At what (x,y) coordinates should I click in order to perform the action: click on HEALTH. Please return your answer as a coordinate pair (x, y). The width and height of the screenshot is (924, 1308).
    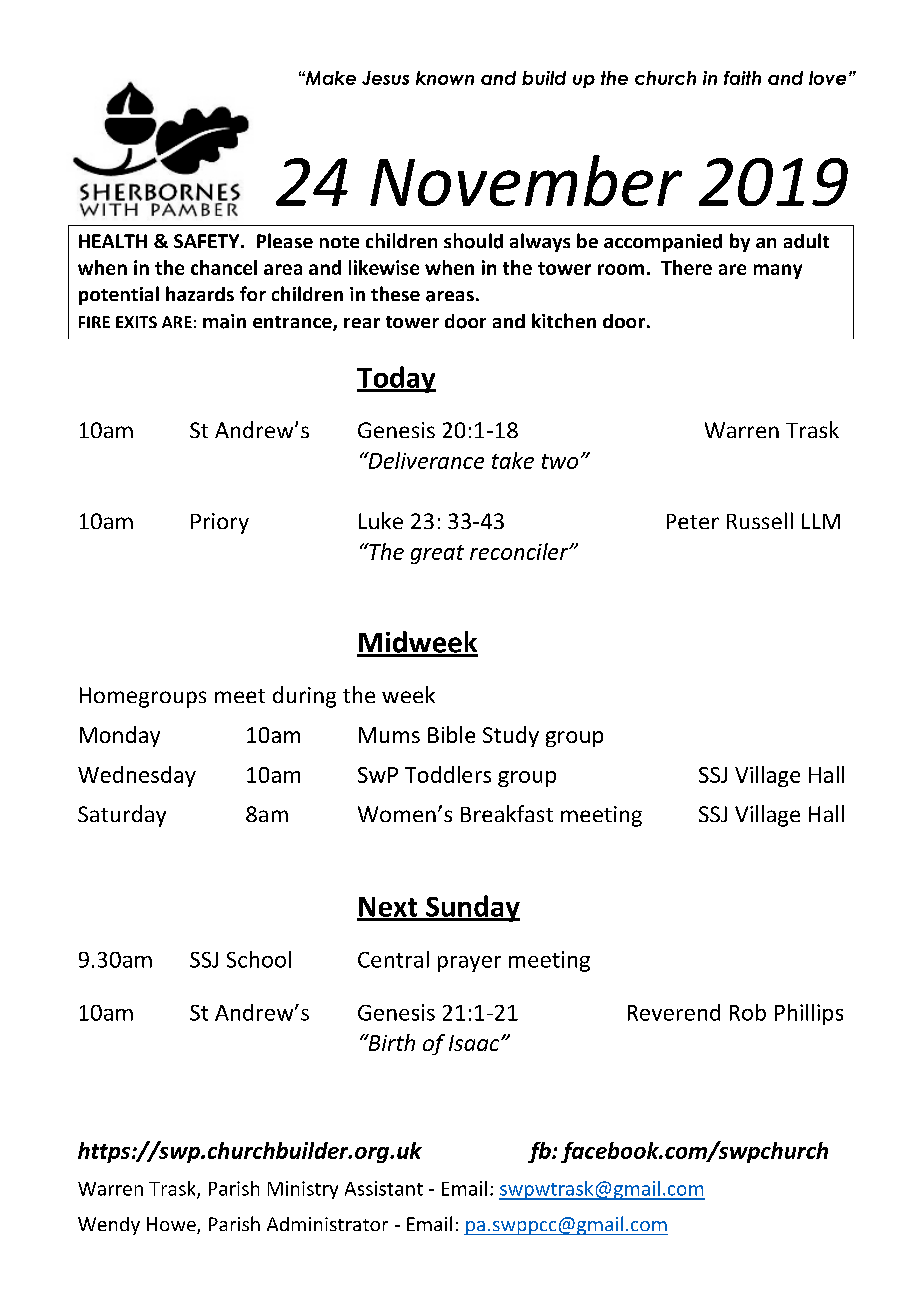
    Looking at the image, I should click on (113, 241).
